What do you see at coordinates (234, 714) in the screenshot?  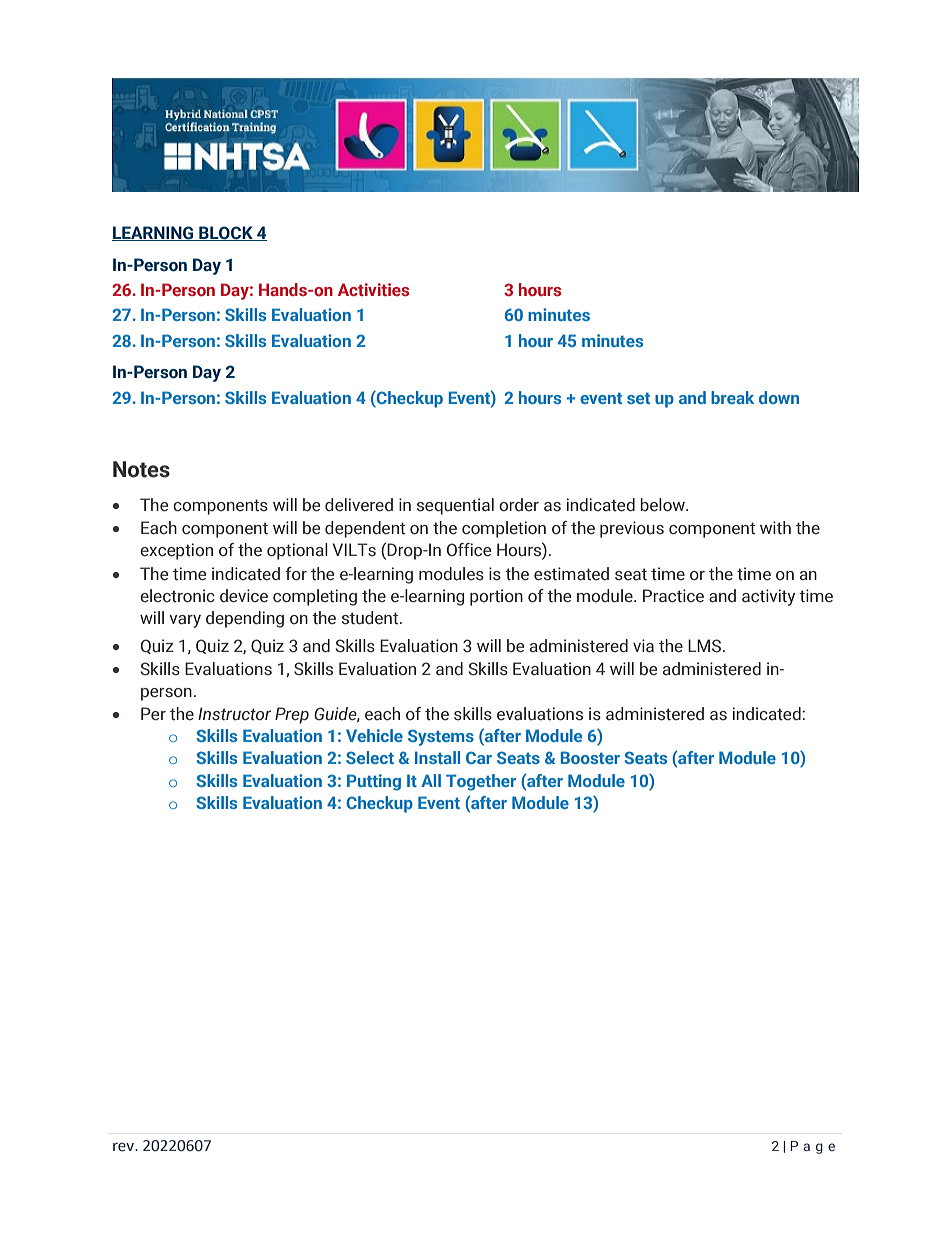 I see `Instructor` at bounding box center [234, 714].
